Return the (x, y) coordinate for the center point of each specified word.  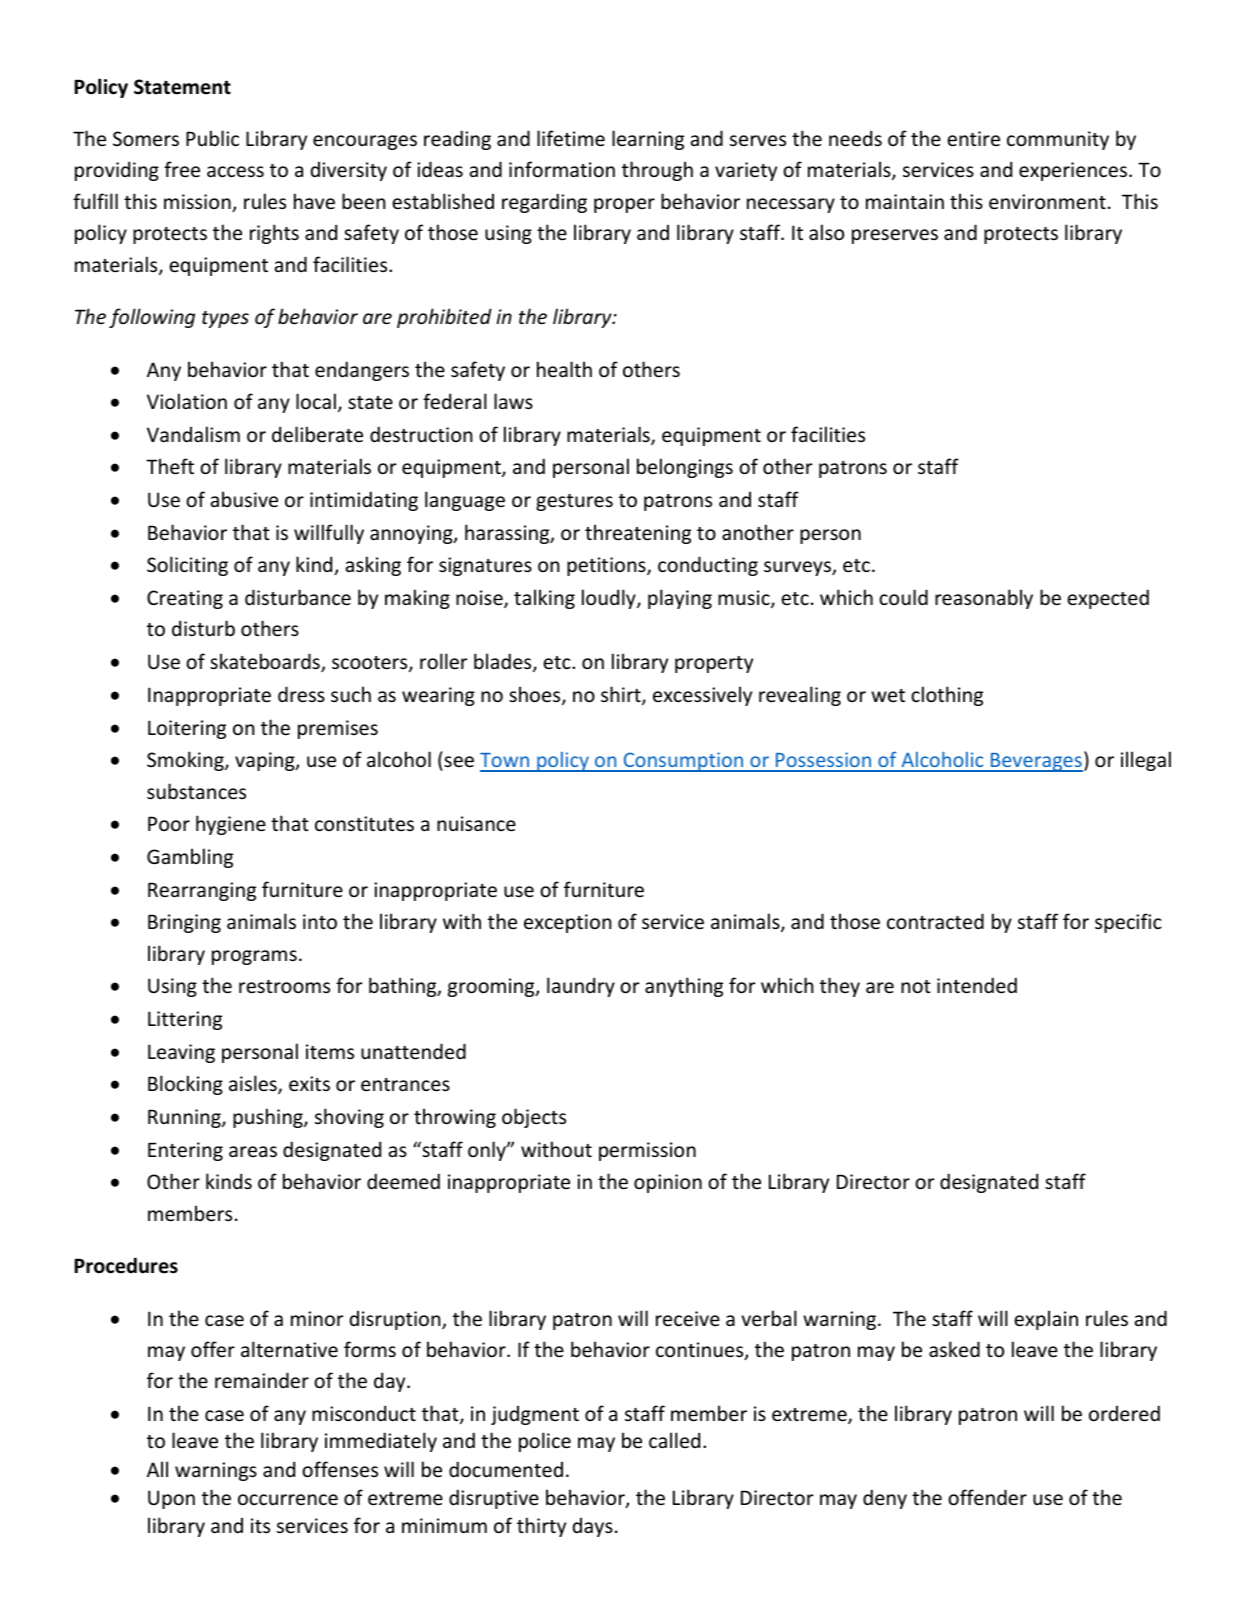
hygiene (231, 825)
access (235, 171)
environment (1047, 201)
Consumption (683, 762)
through (657, 171)
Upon (171, 1499)
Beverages (1036, 762)
